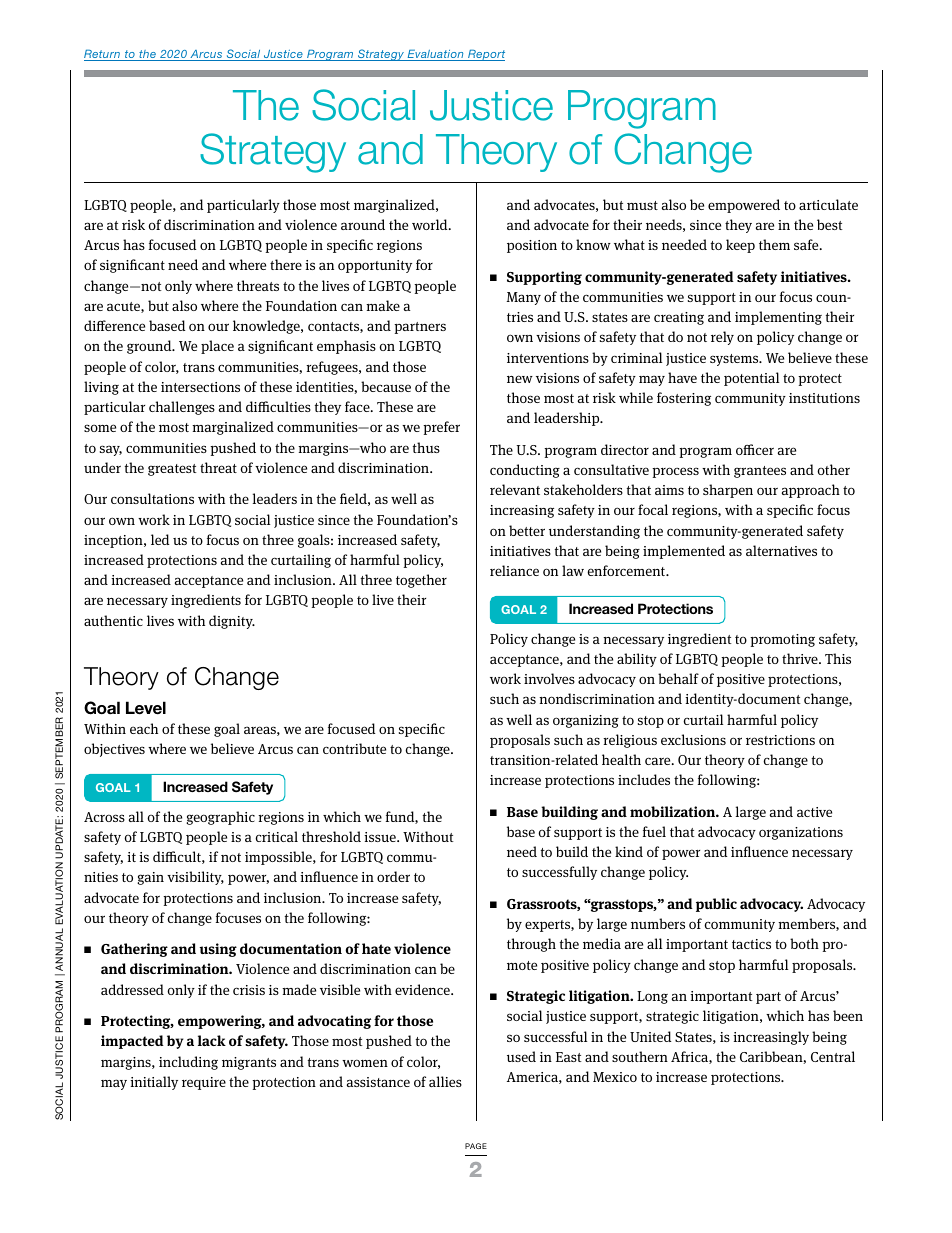  What do you see at coordinates (103, 55) in the document?
I see `Return` at bounding box center [103, 55].
